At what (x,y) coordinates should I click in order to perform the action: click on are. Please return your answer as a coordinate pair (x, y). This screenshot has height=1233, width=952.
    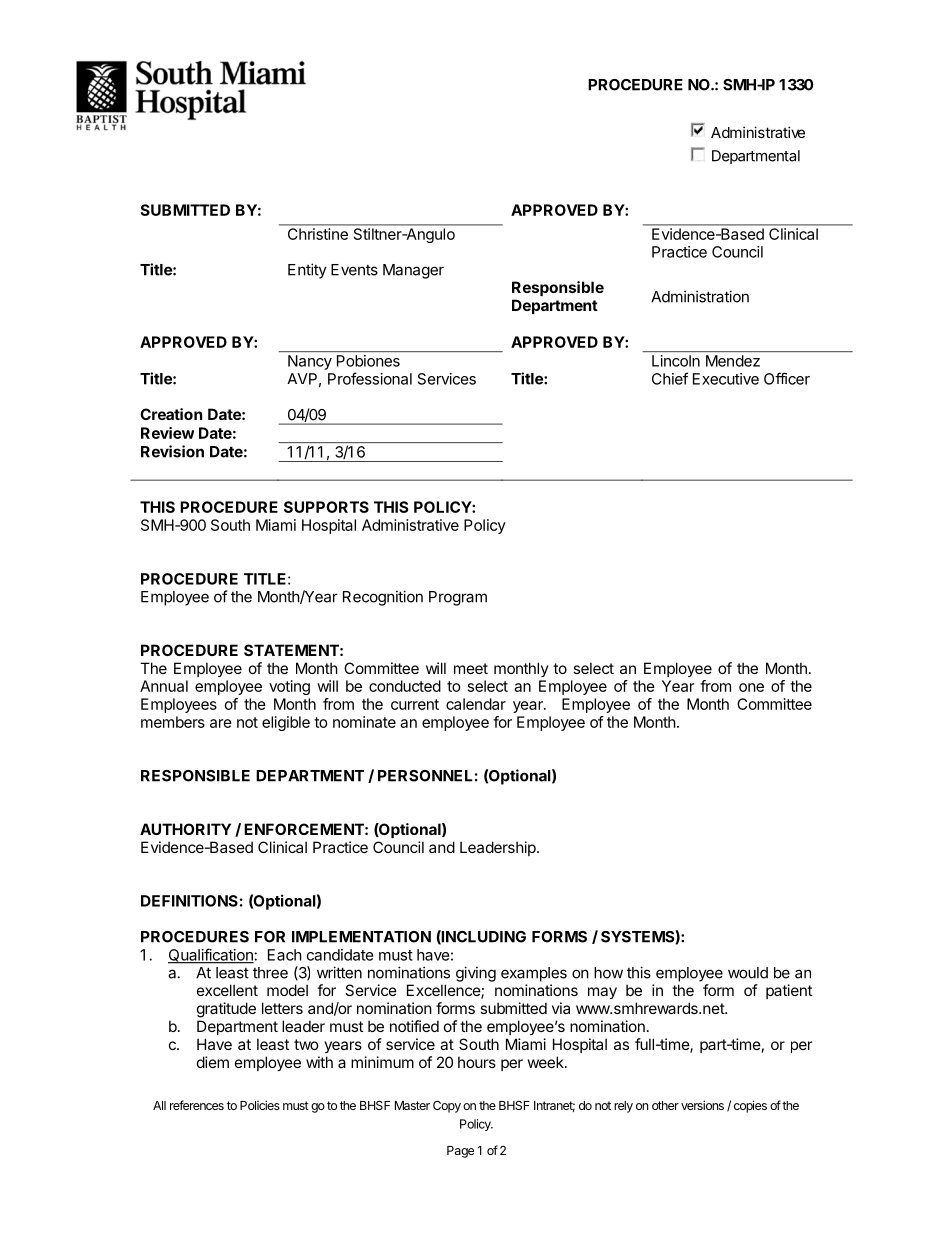
    Looking at the image, I should click on (221, 723).
